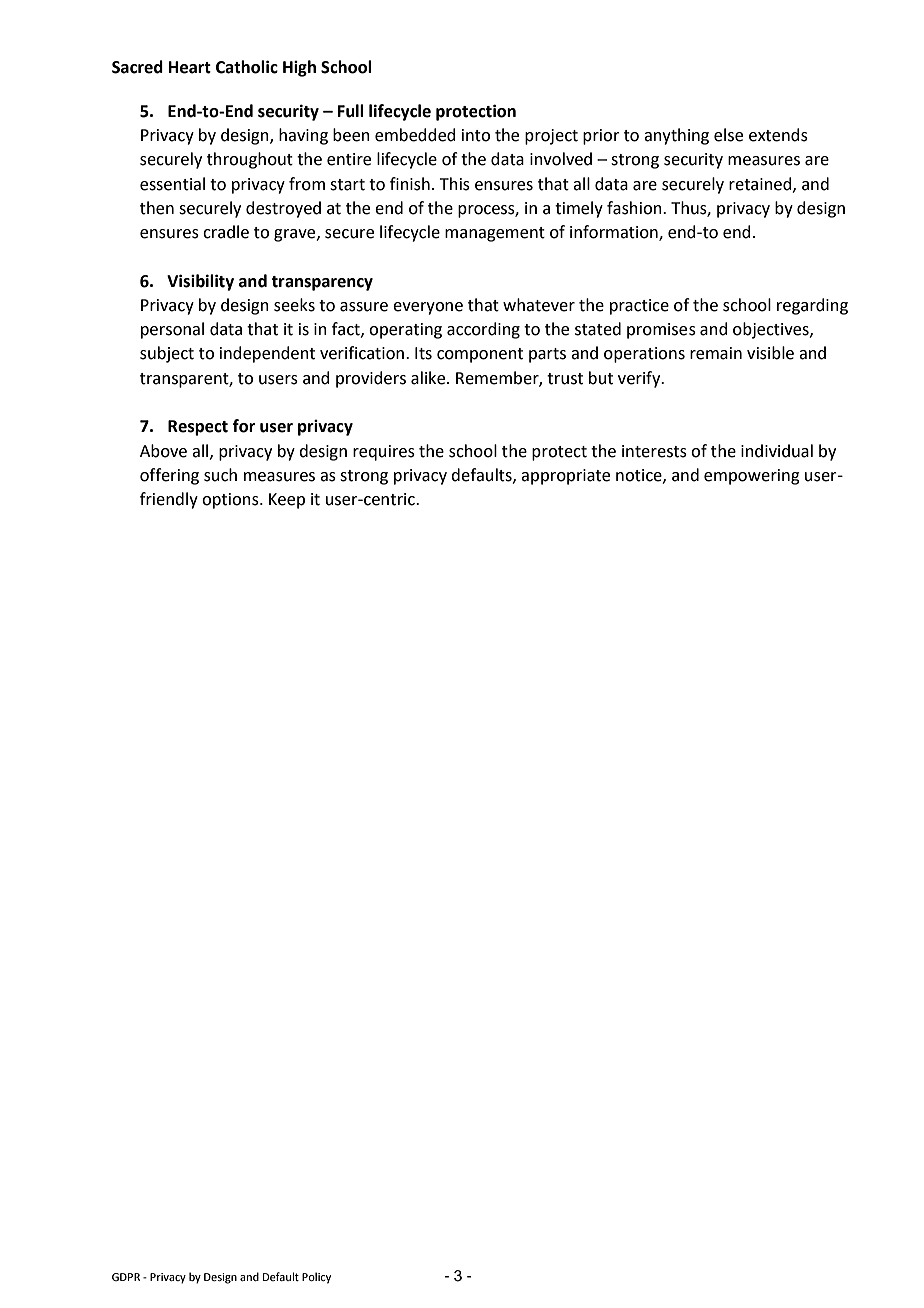 This page has width=924, height=1308. Describe the element at coordinates (169, 476) in the page. I see `offering` at that location.
